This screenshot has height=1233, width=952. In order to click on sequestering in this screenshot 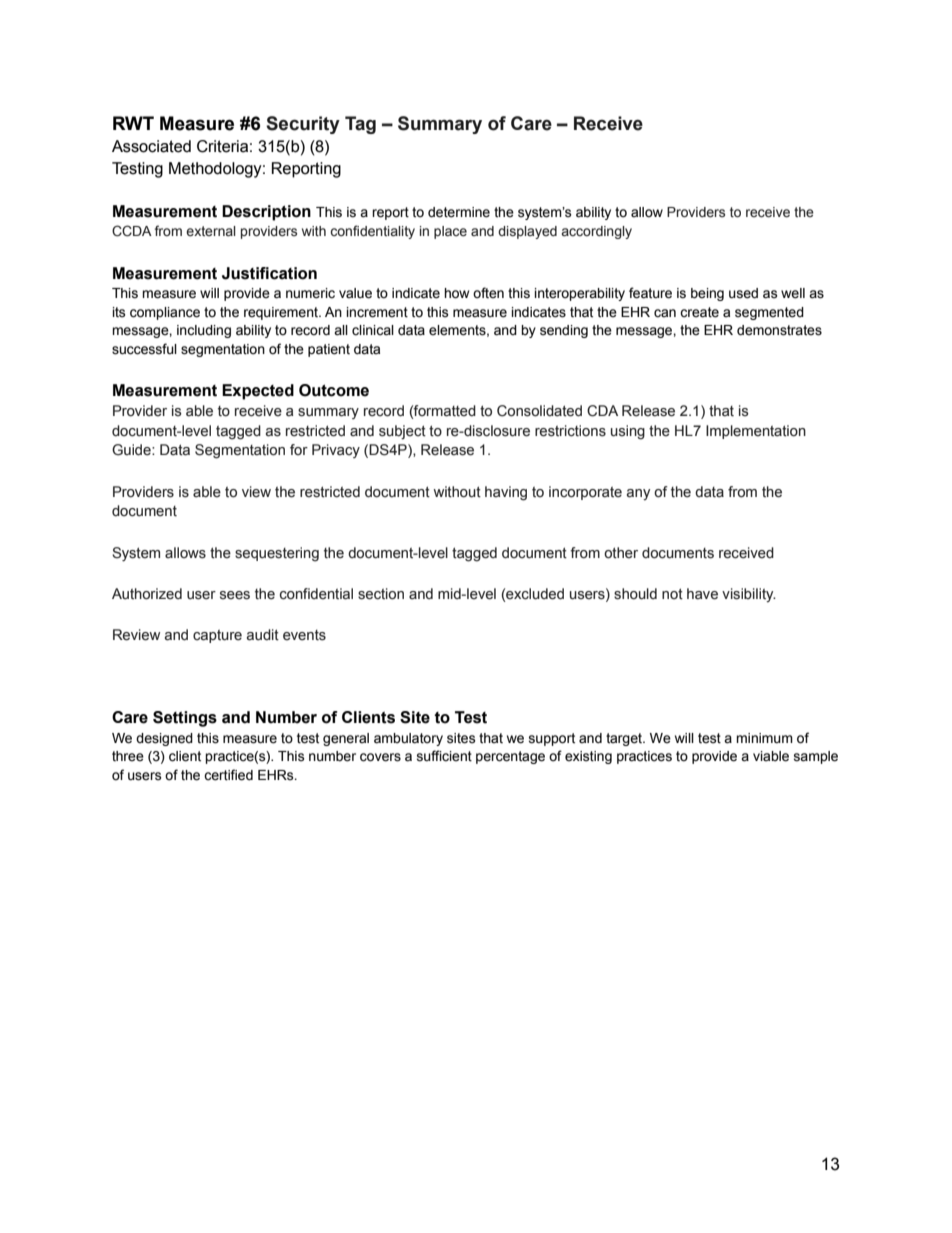, I will do `click(277, 554)`.
